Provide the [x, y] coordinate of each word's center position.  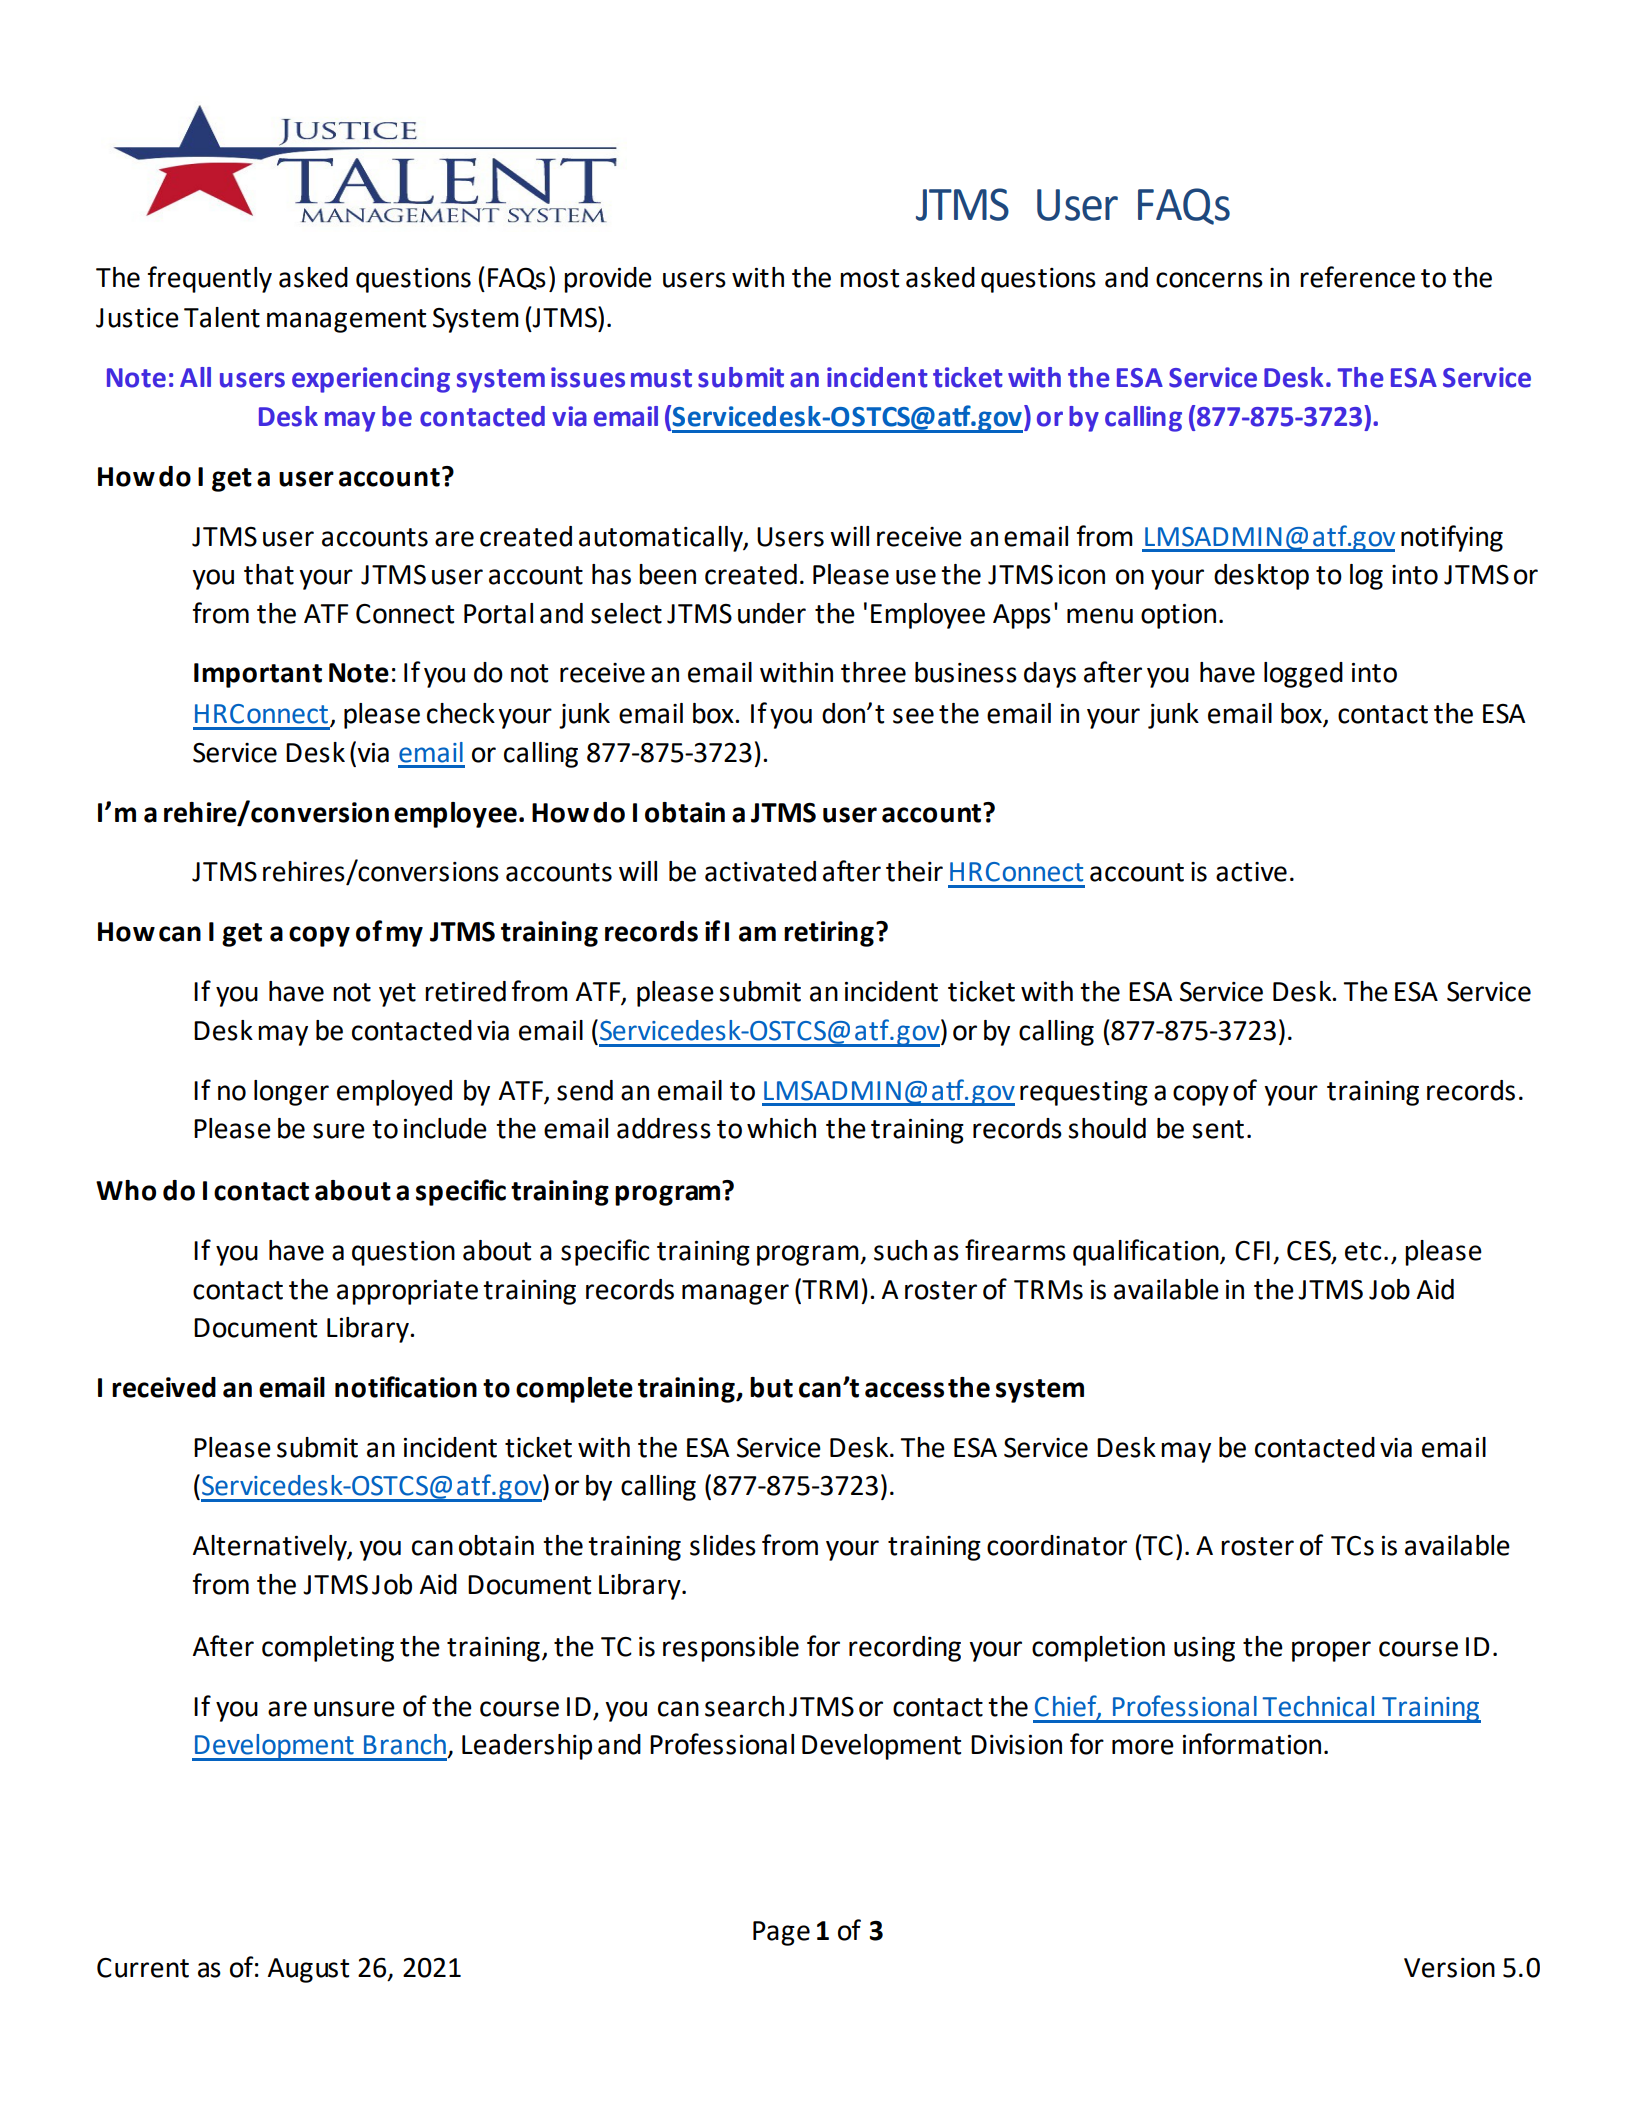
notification [406, 1387]
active [1251, 872]
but [771, 1387]
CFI [1252, 1251]
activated [760, 871]
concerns [1209, 280]
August [308, 1970]
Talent [222, 317]
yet [397, 995]
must [661, 378]
